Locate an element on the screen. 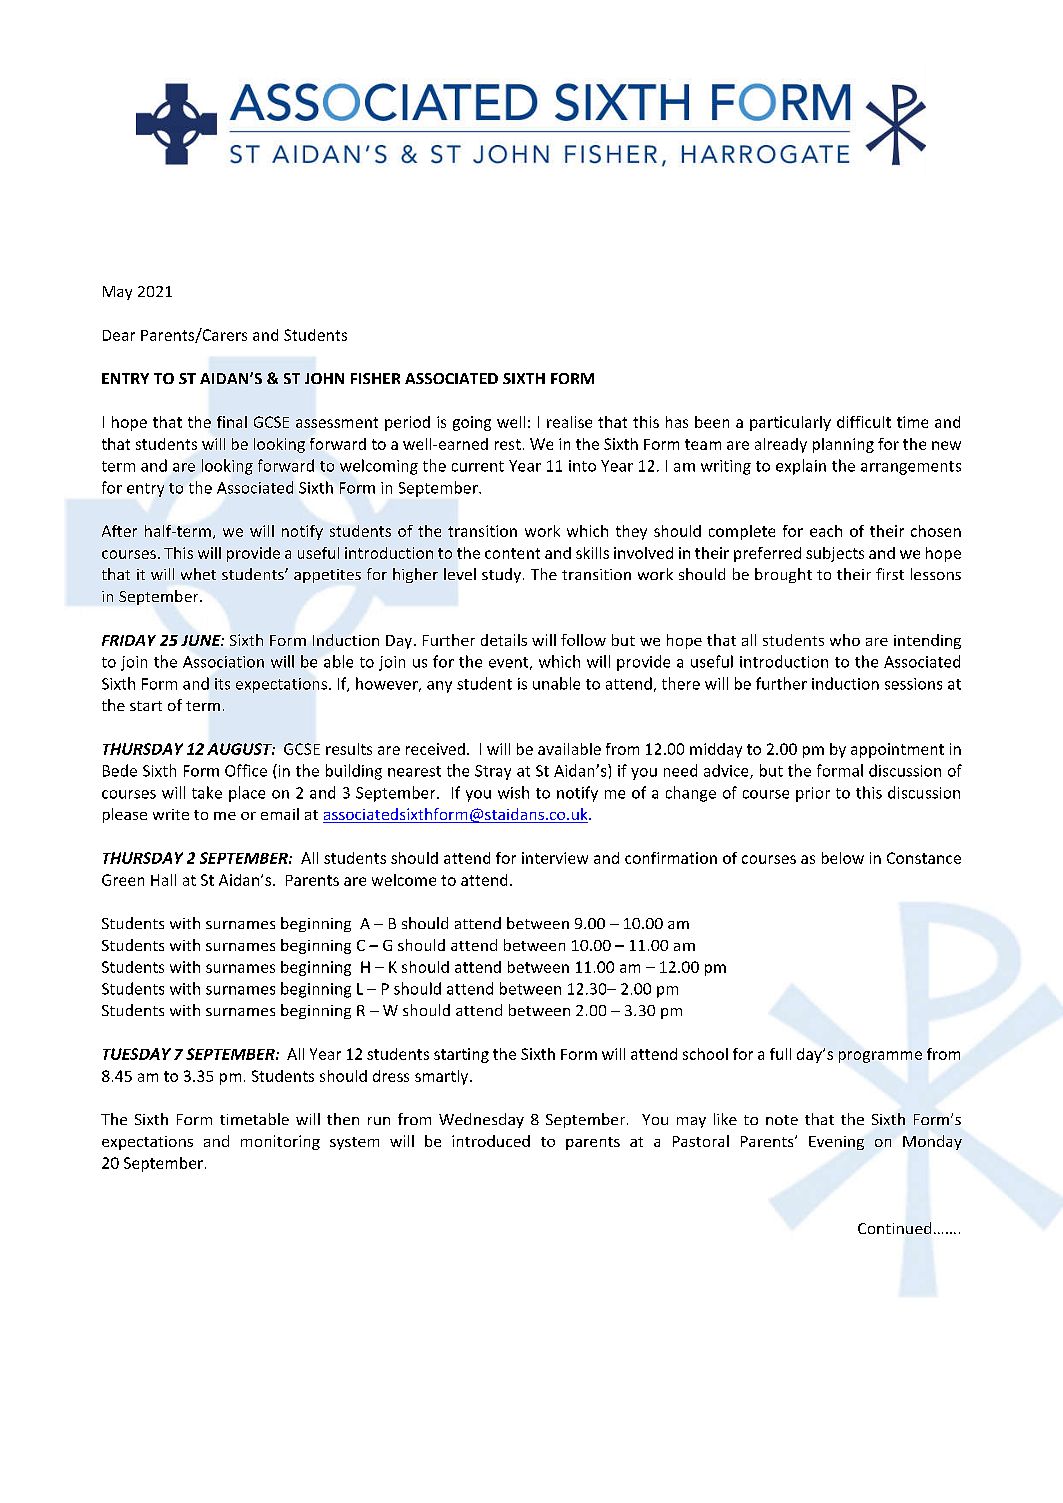 This screenshot has width=1063, height=1503. prior is located at coordinates (813, 794).
